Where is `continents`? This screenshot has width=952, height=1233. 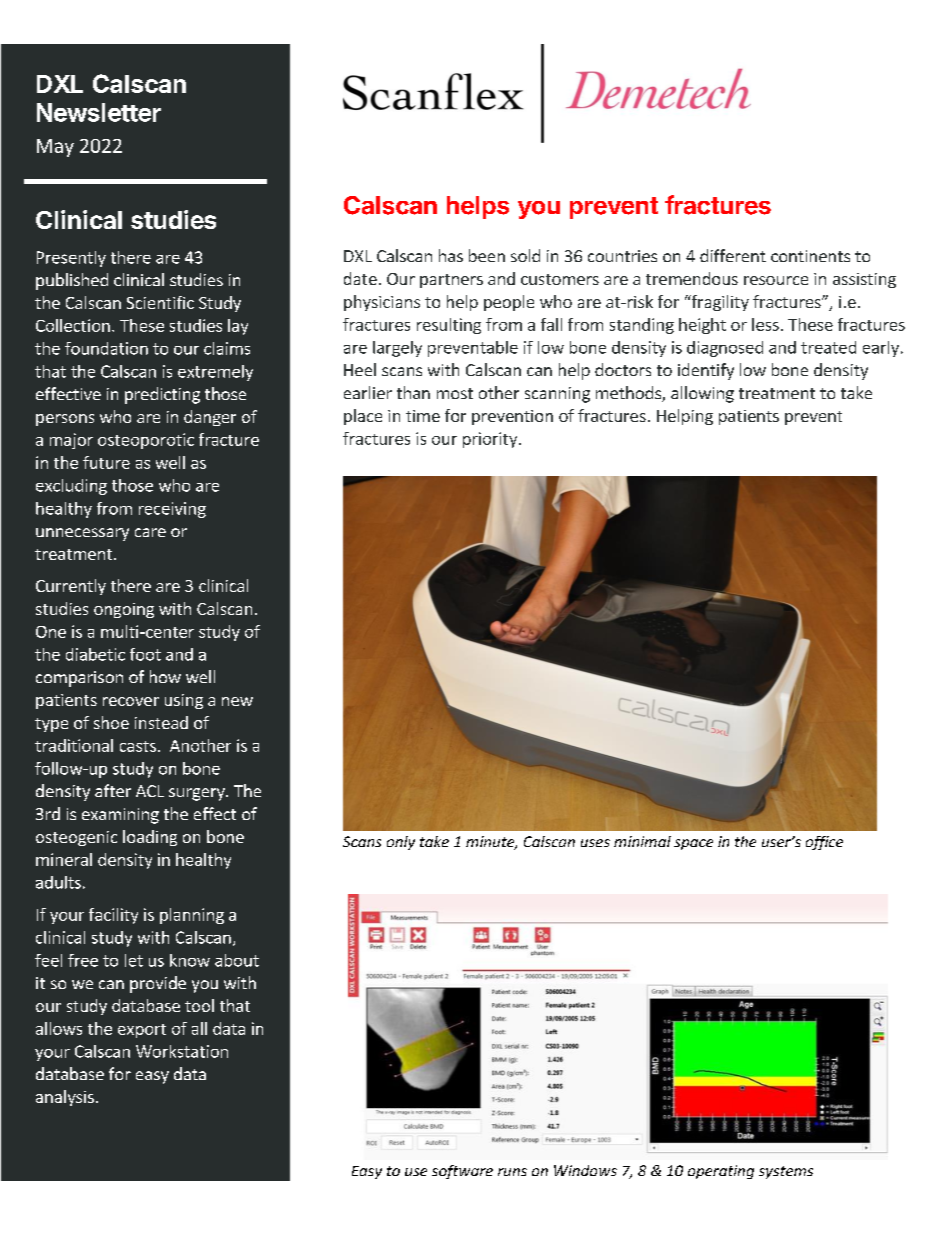
continents is located at coordinates (810, 256).
